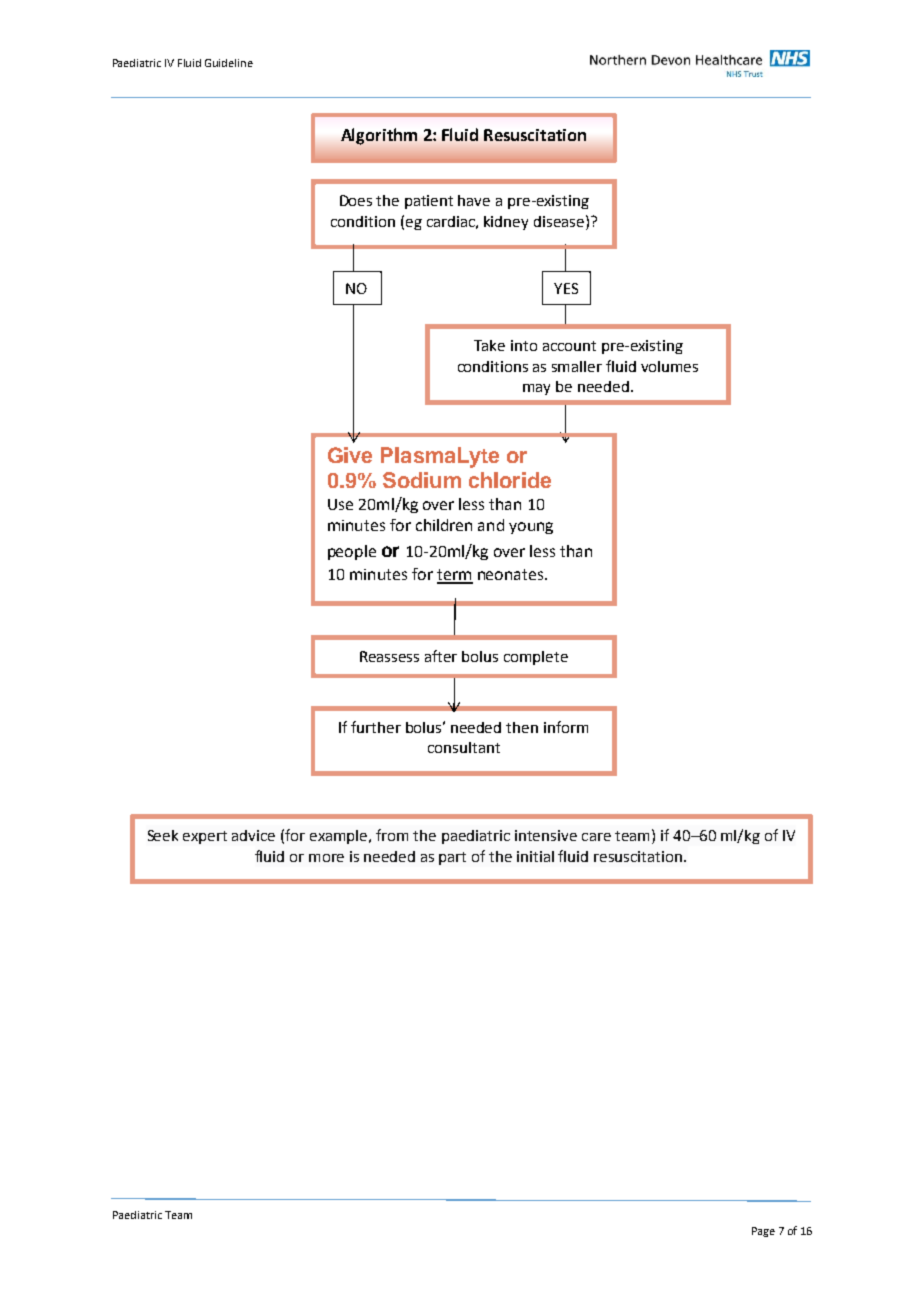  I want to click on more, so click(326, 858).
